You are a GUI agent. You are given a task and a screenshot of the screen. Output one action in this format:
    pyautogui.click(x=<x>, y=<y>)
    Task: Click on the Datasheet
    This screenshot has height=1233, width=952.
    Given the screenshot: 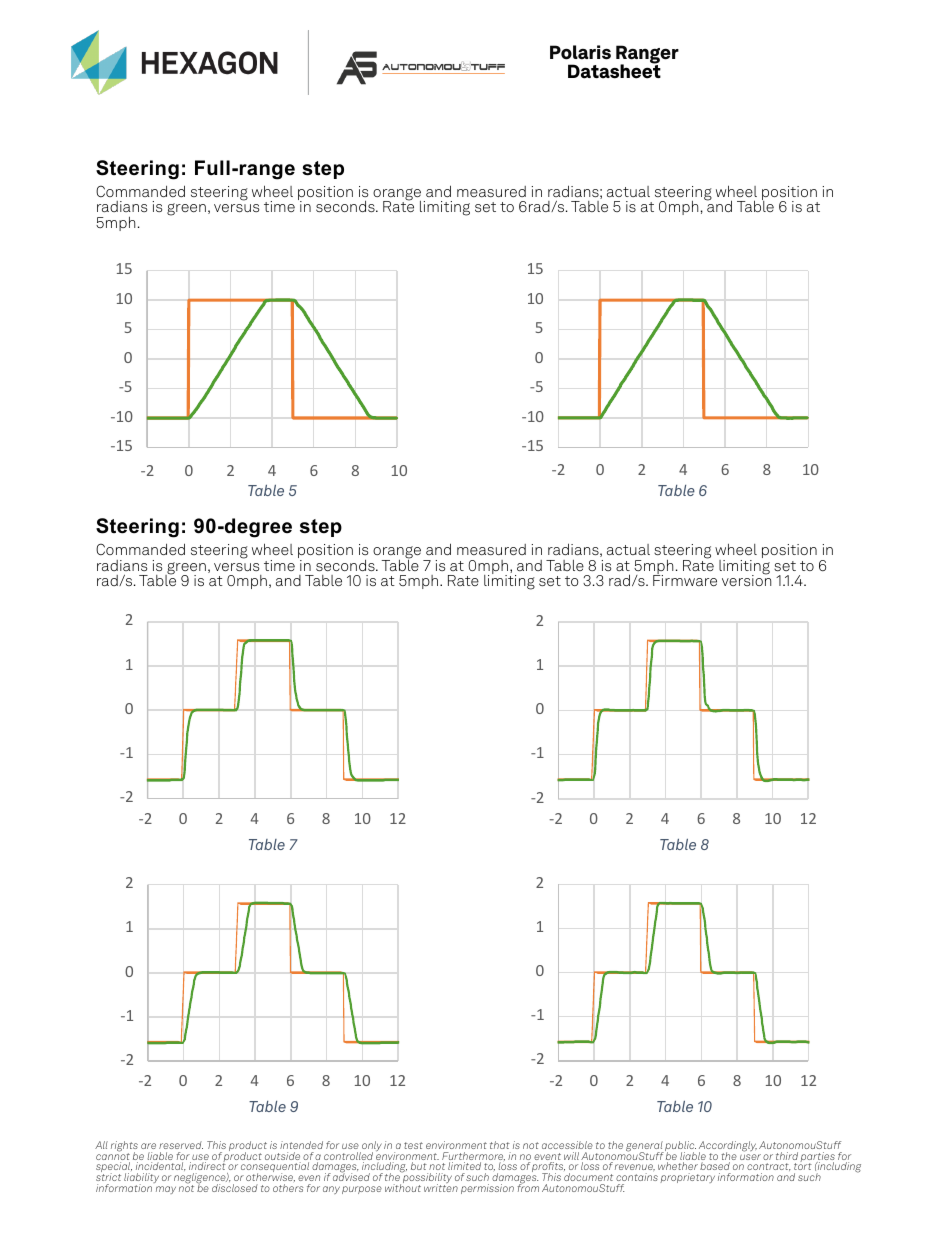 What is the action you would take?
    pyautogui.click(x=614, y=70)
